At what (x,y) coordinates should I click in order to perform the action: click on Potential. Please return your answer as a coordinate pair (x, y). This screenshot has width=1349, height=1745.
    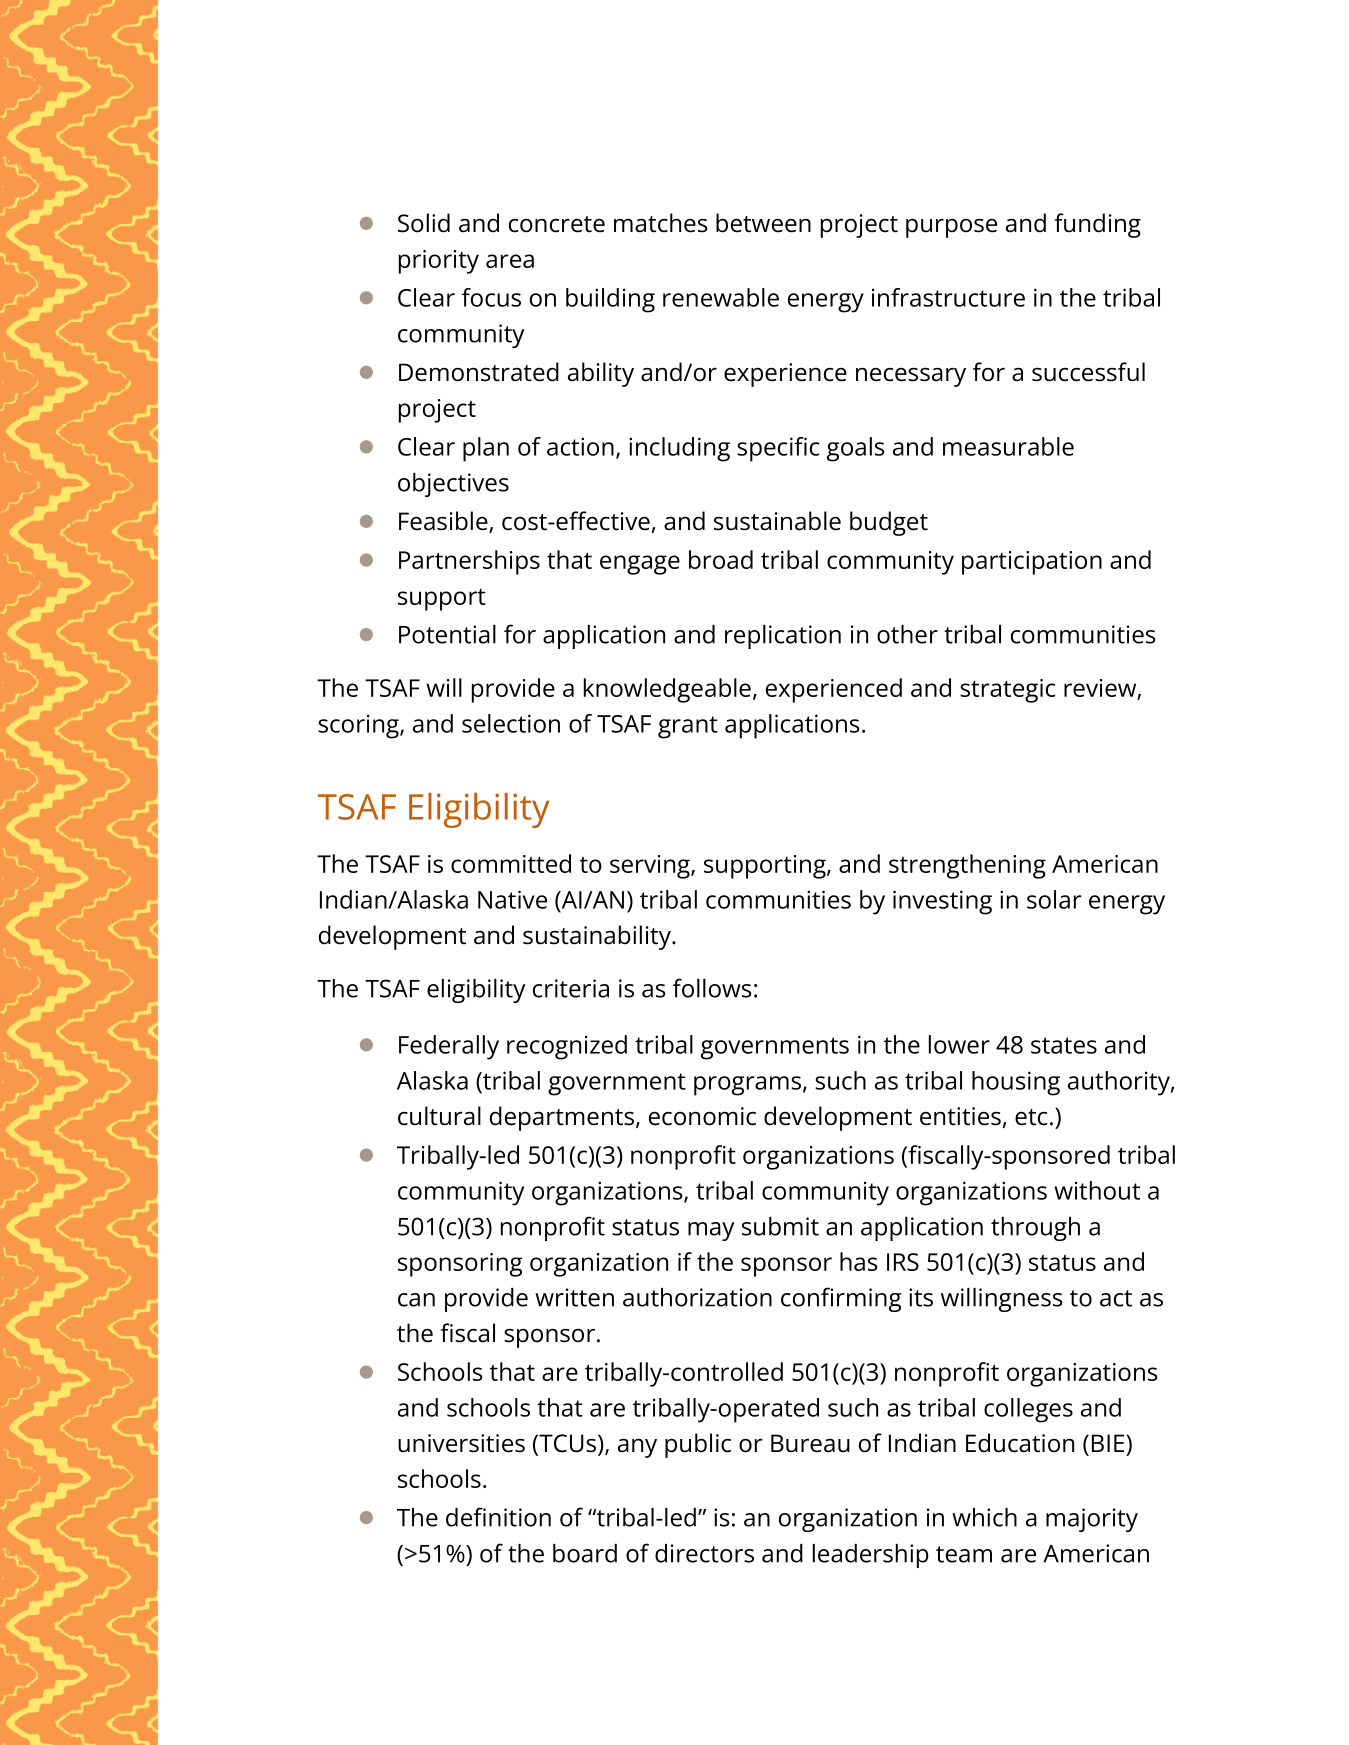
    Looking at the image, I should click on (447, 634).
